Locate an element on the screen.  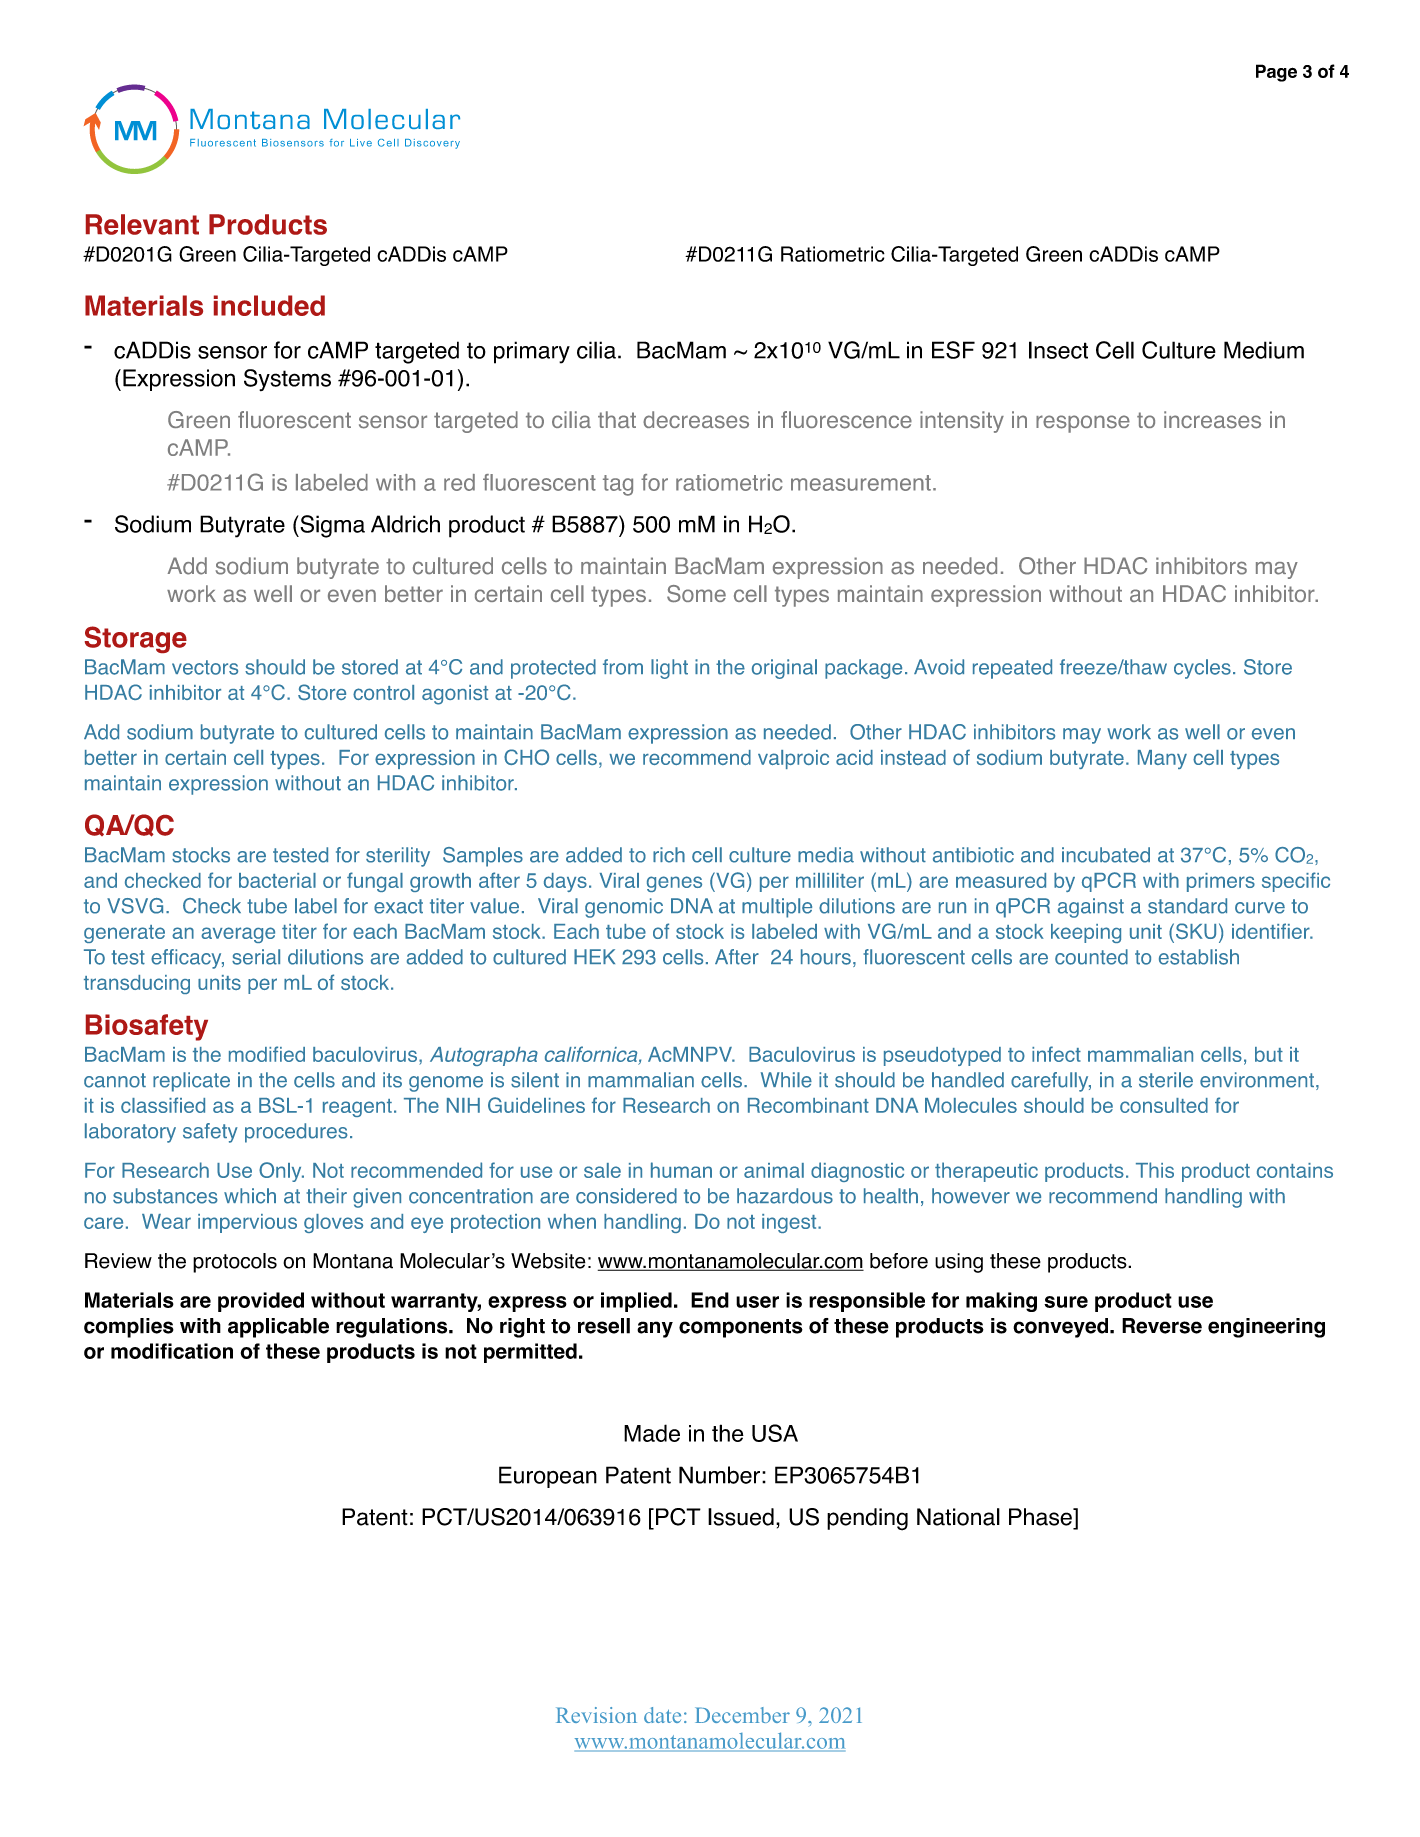
Discovery is located at coordinates (432, 144).
